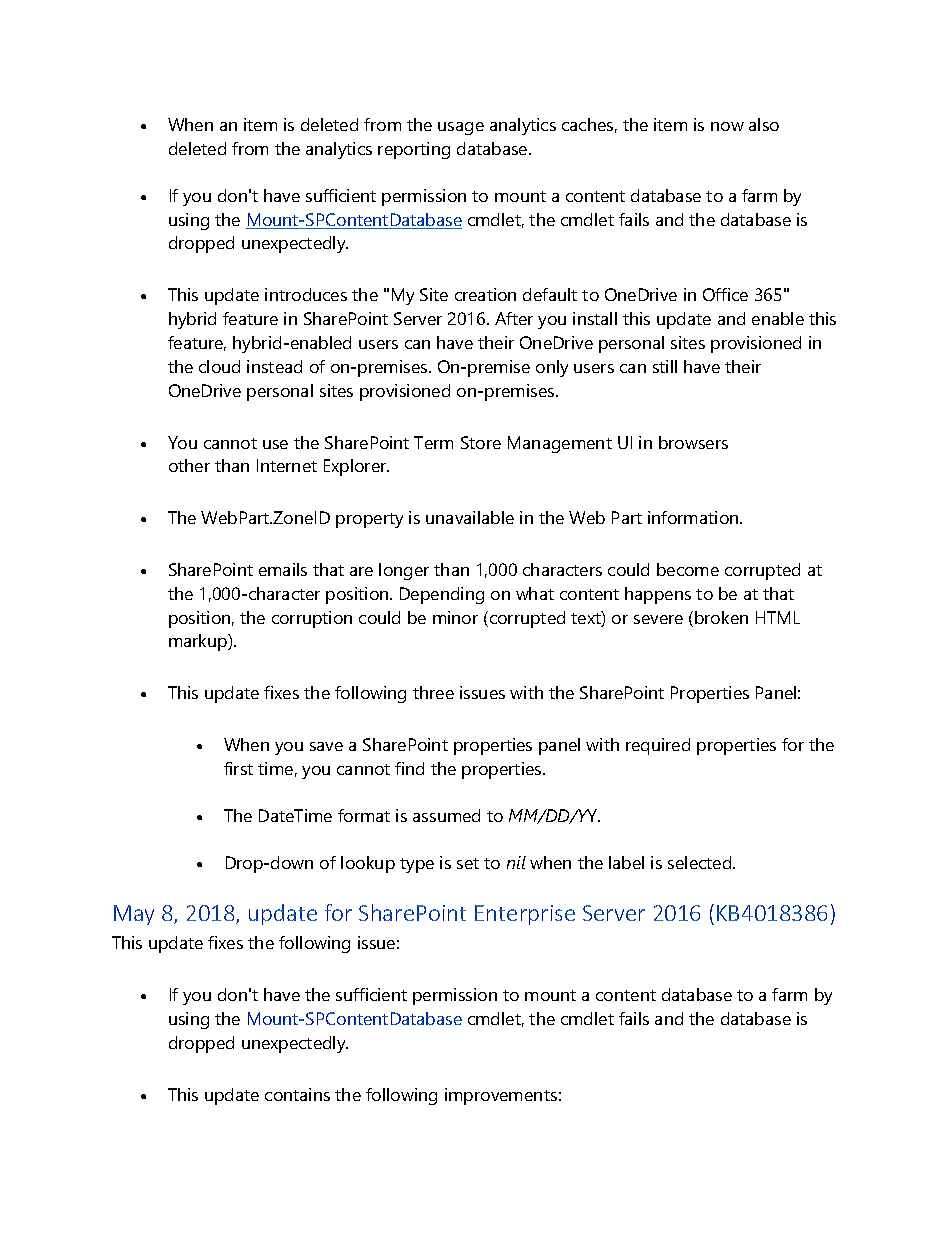 The width and height of the screenshot is (952, 1233). I want to click on broken, so click(721, 617).
